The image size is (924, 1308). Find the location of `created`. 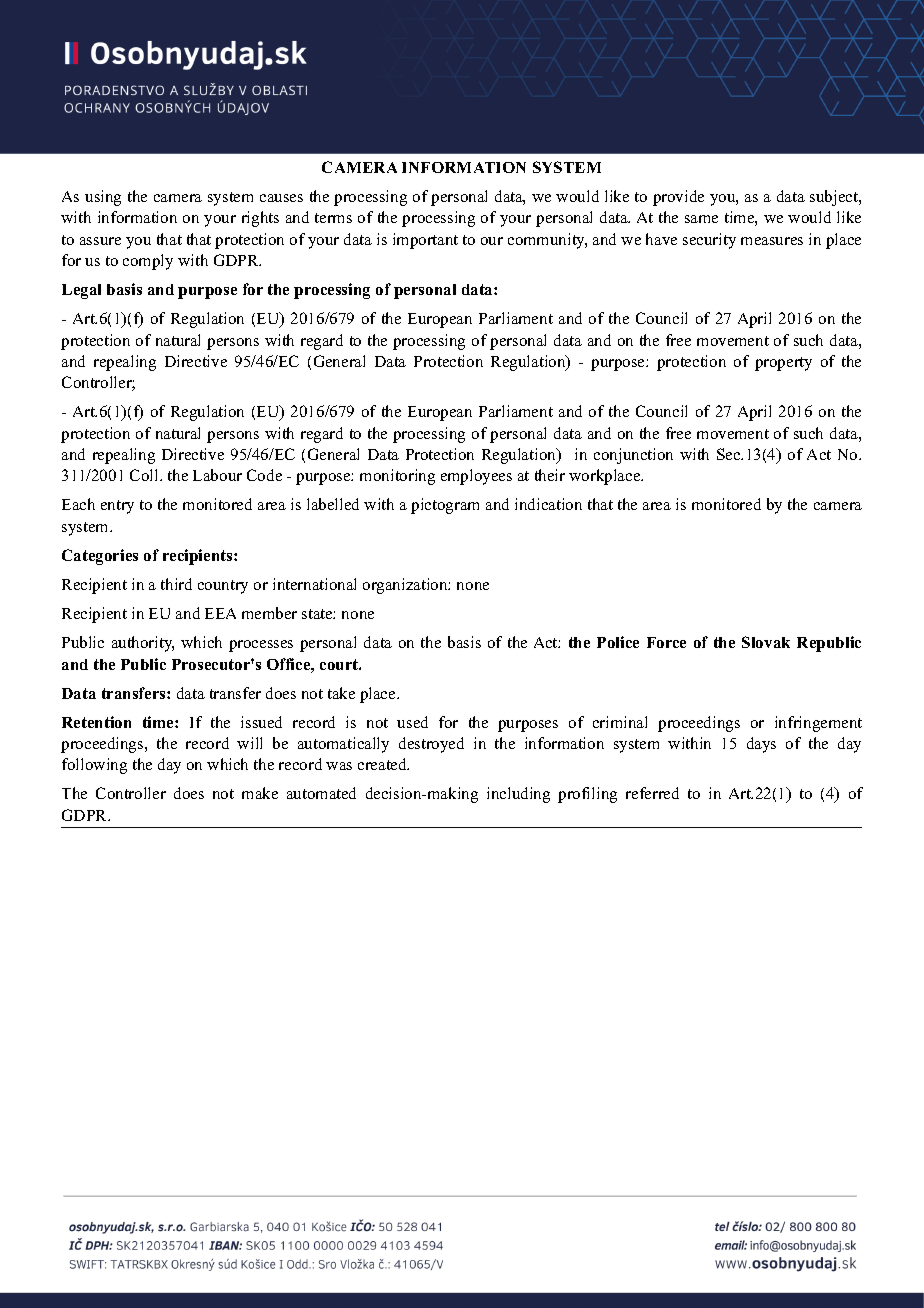

created is located at coordinates (383, 764).
